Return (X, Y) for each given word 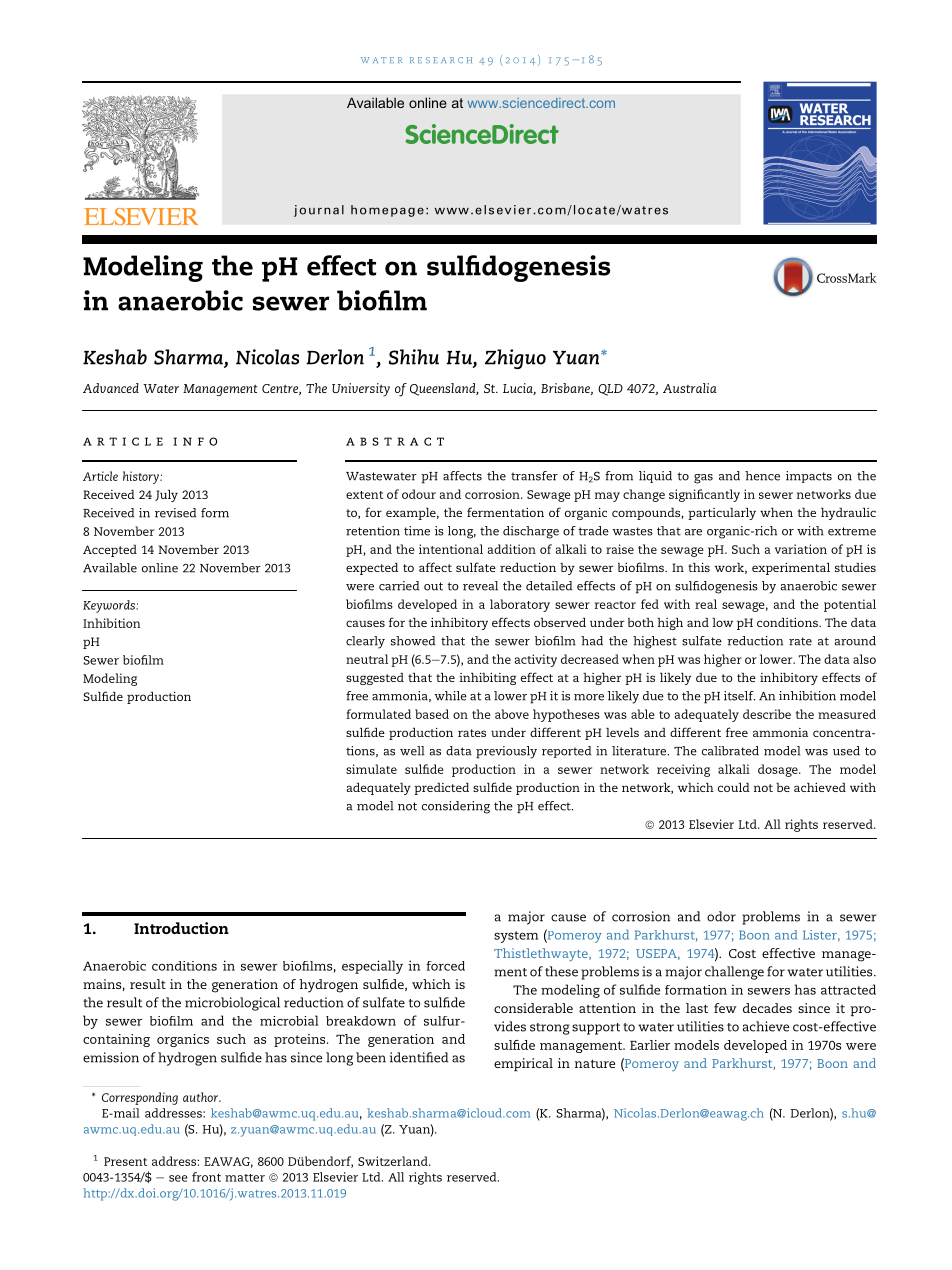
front (206, 1177)
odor (721, 916)
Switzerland (394, 1161)
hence (762, 476)
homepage (387, 211)
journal (319, 211)
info (195, 441)
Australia (690, 388)
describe (767, 714)
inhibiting (487, 679)
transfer (534, 476)
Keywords (110, 606)
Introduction (181, 928)
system (516, 937)
